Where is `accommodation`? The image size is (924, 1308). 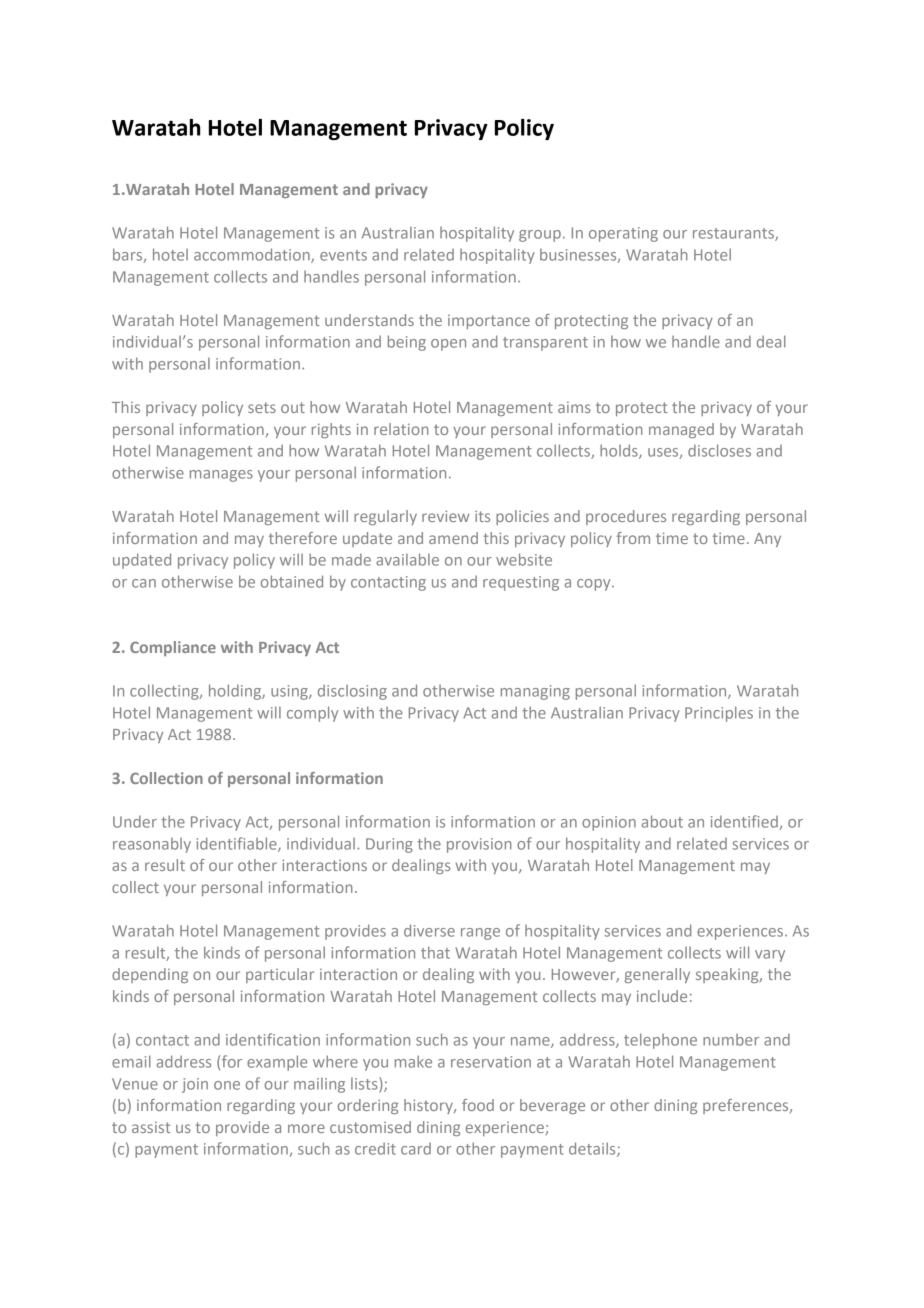
accommodation is located at coordinates (253, 255).
